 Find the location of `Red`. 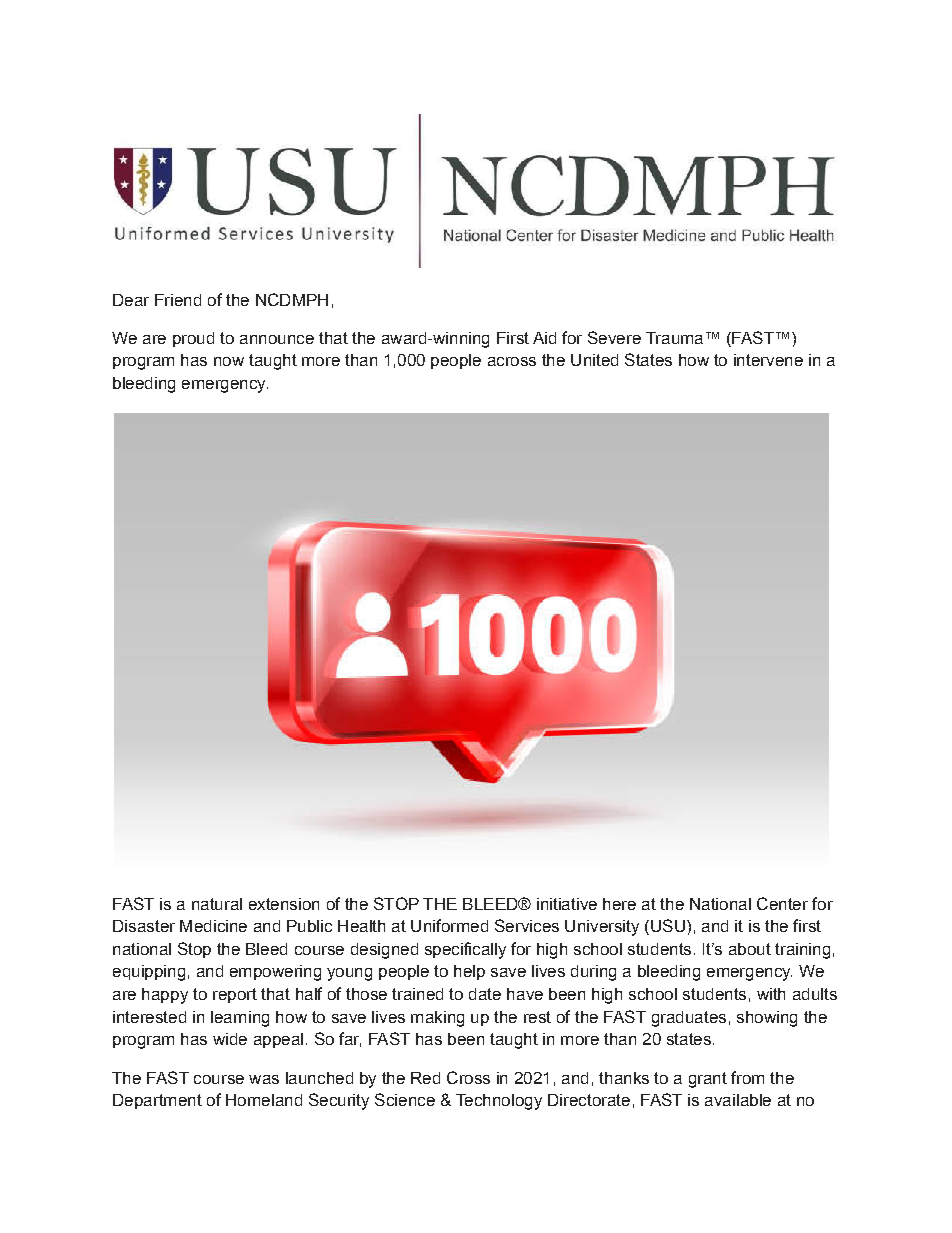

Red is located at coordinates (425, 1078).
